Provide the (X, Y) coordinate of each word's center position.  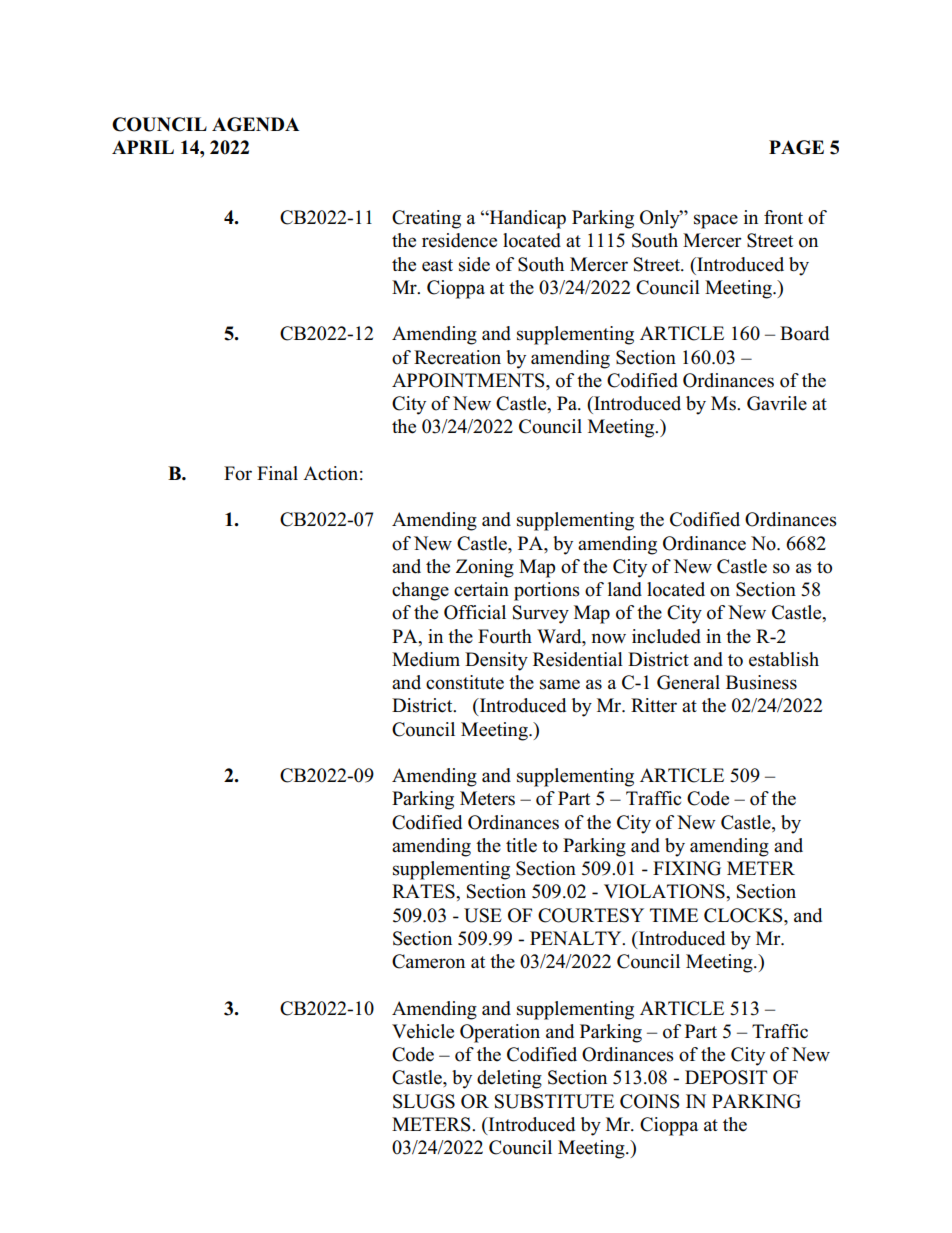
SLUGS (424, 1101)
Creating (426, 219)
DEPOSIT (726, 1077)
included (666, 636)
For (238, 473)
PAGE (796, 147)
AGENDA (255, 124)
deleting (509, 1079)
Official (475, 612)
